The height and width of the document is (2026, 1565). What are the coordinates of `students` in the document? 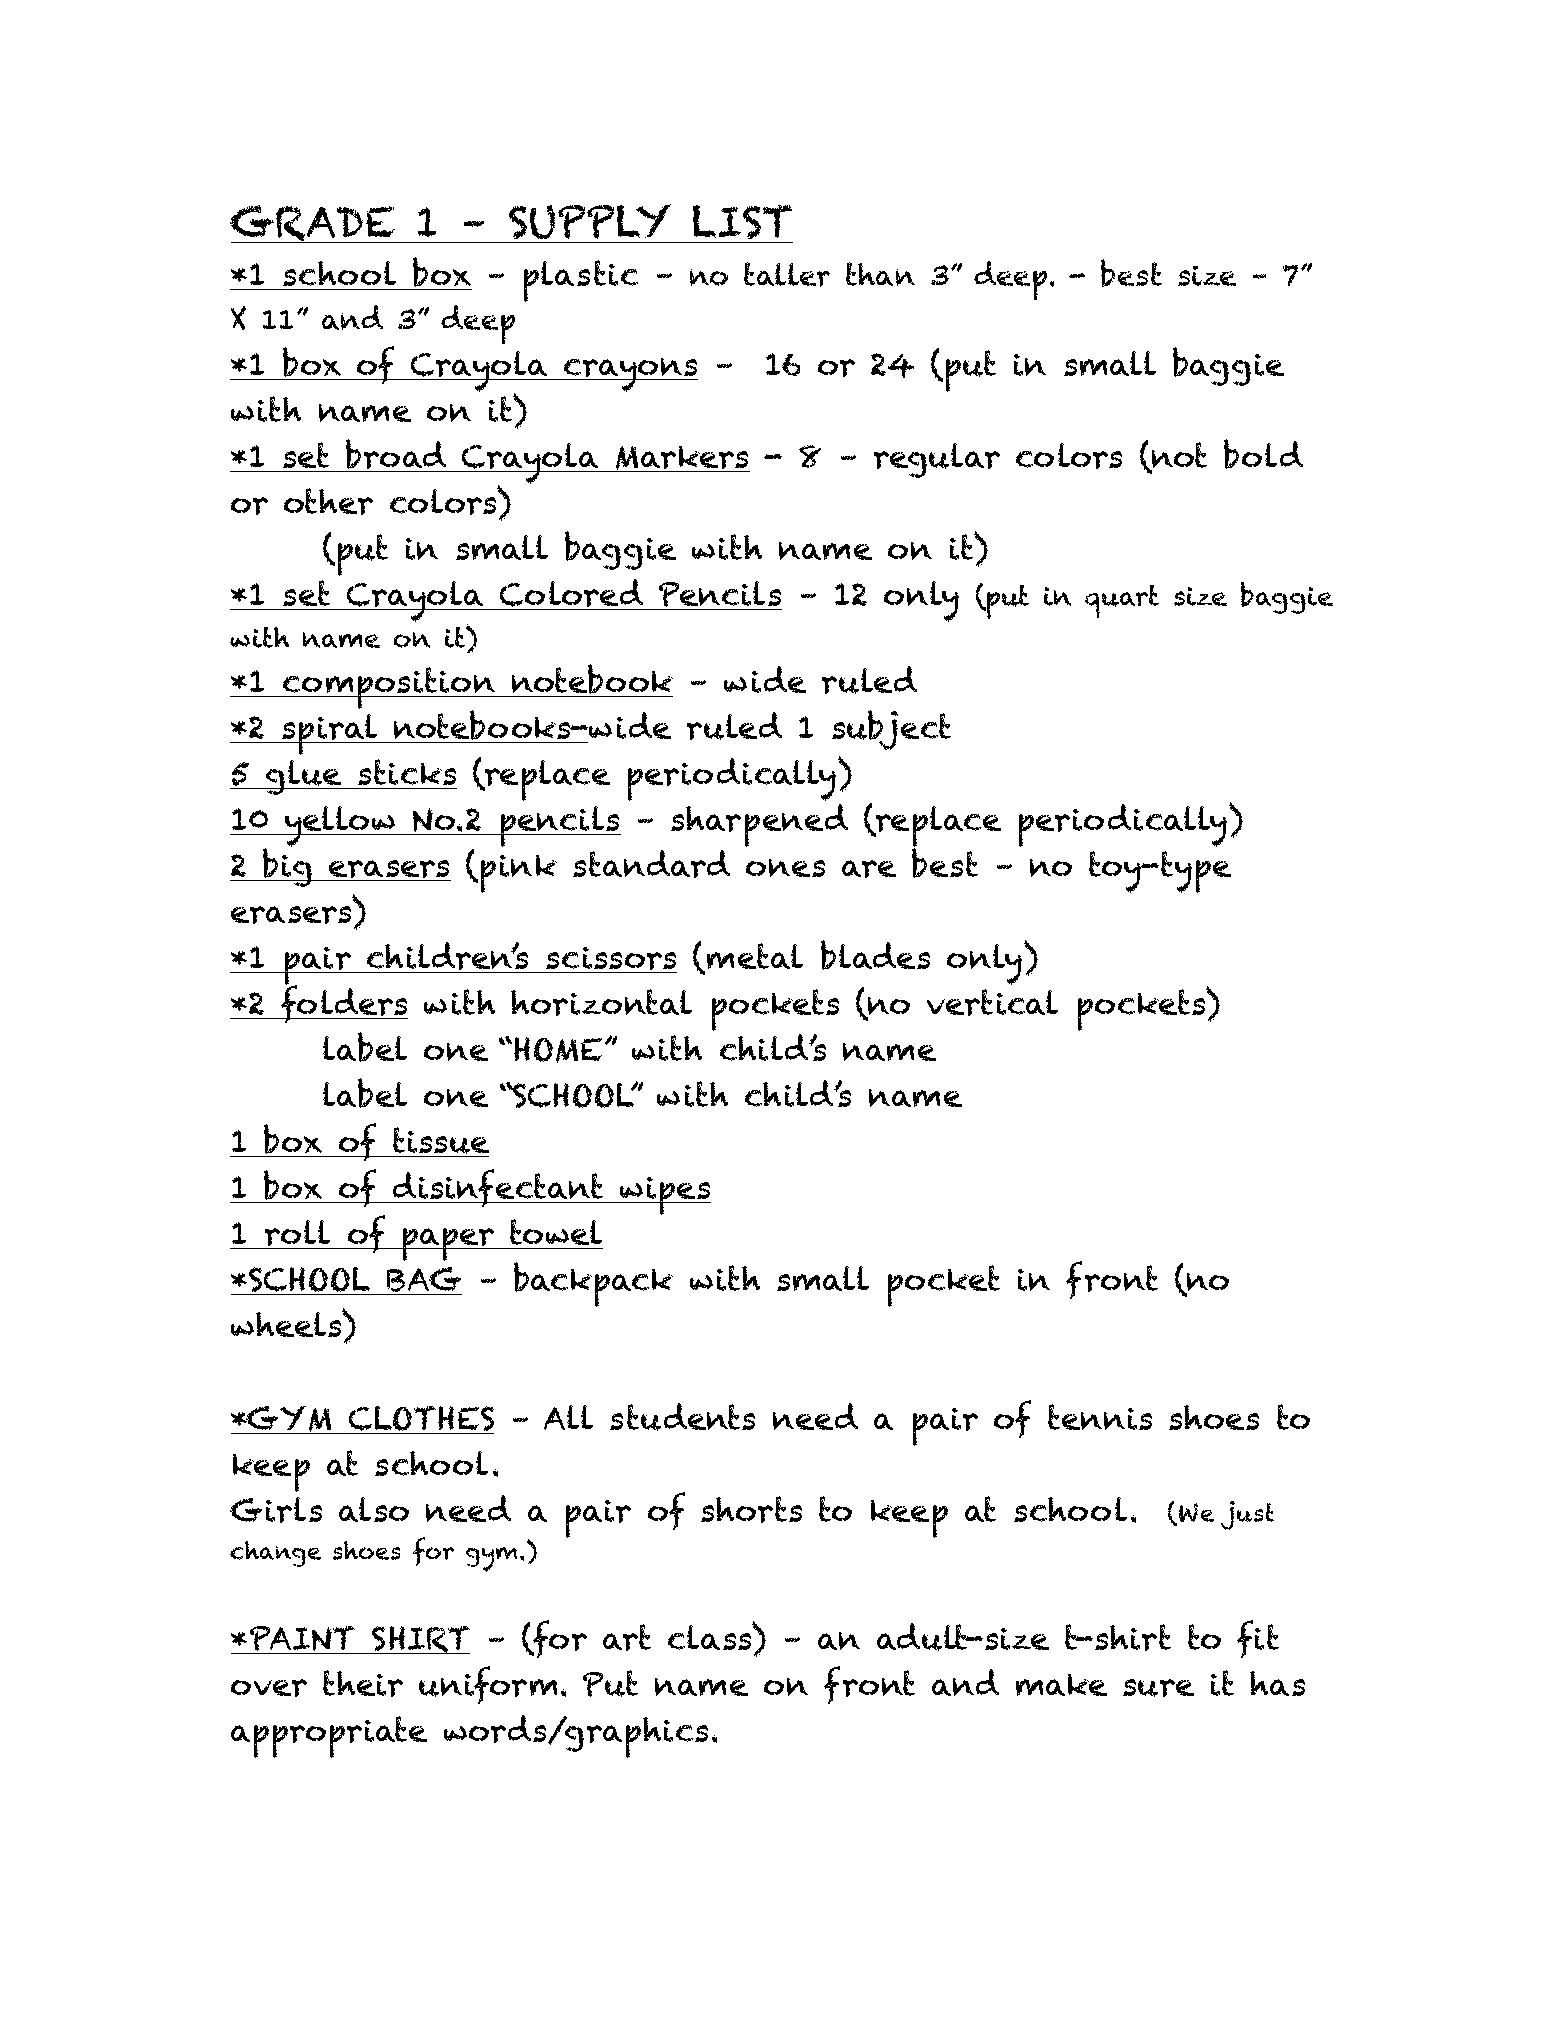 It's located at (682, 1417).
